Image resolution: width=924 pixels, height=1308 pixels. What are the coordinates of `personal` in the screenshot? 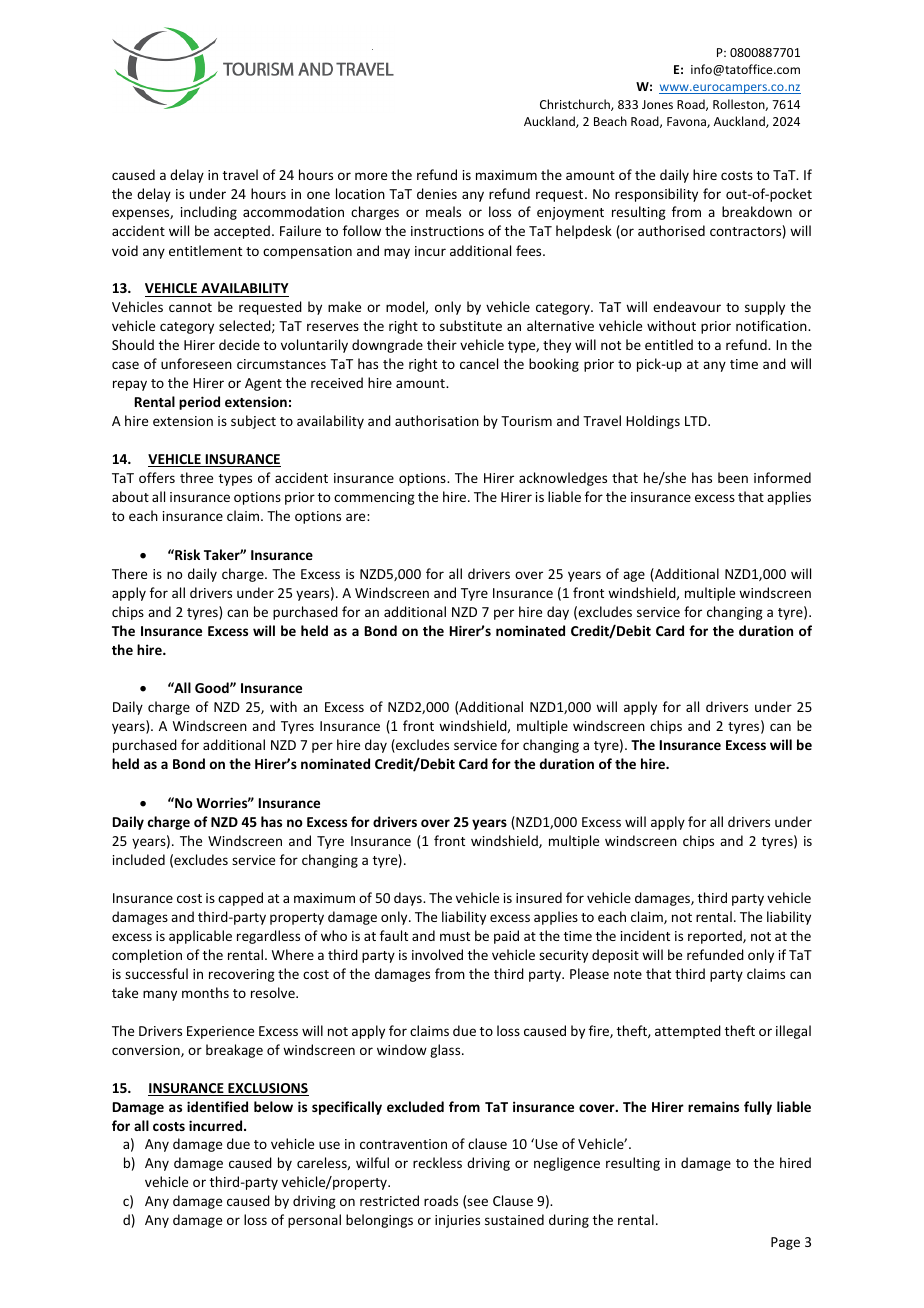 It's located at (314, 1221).
